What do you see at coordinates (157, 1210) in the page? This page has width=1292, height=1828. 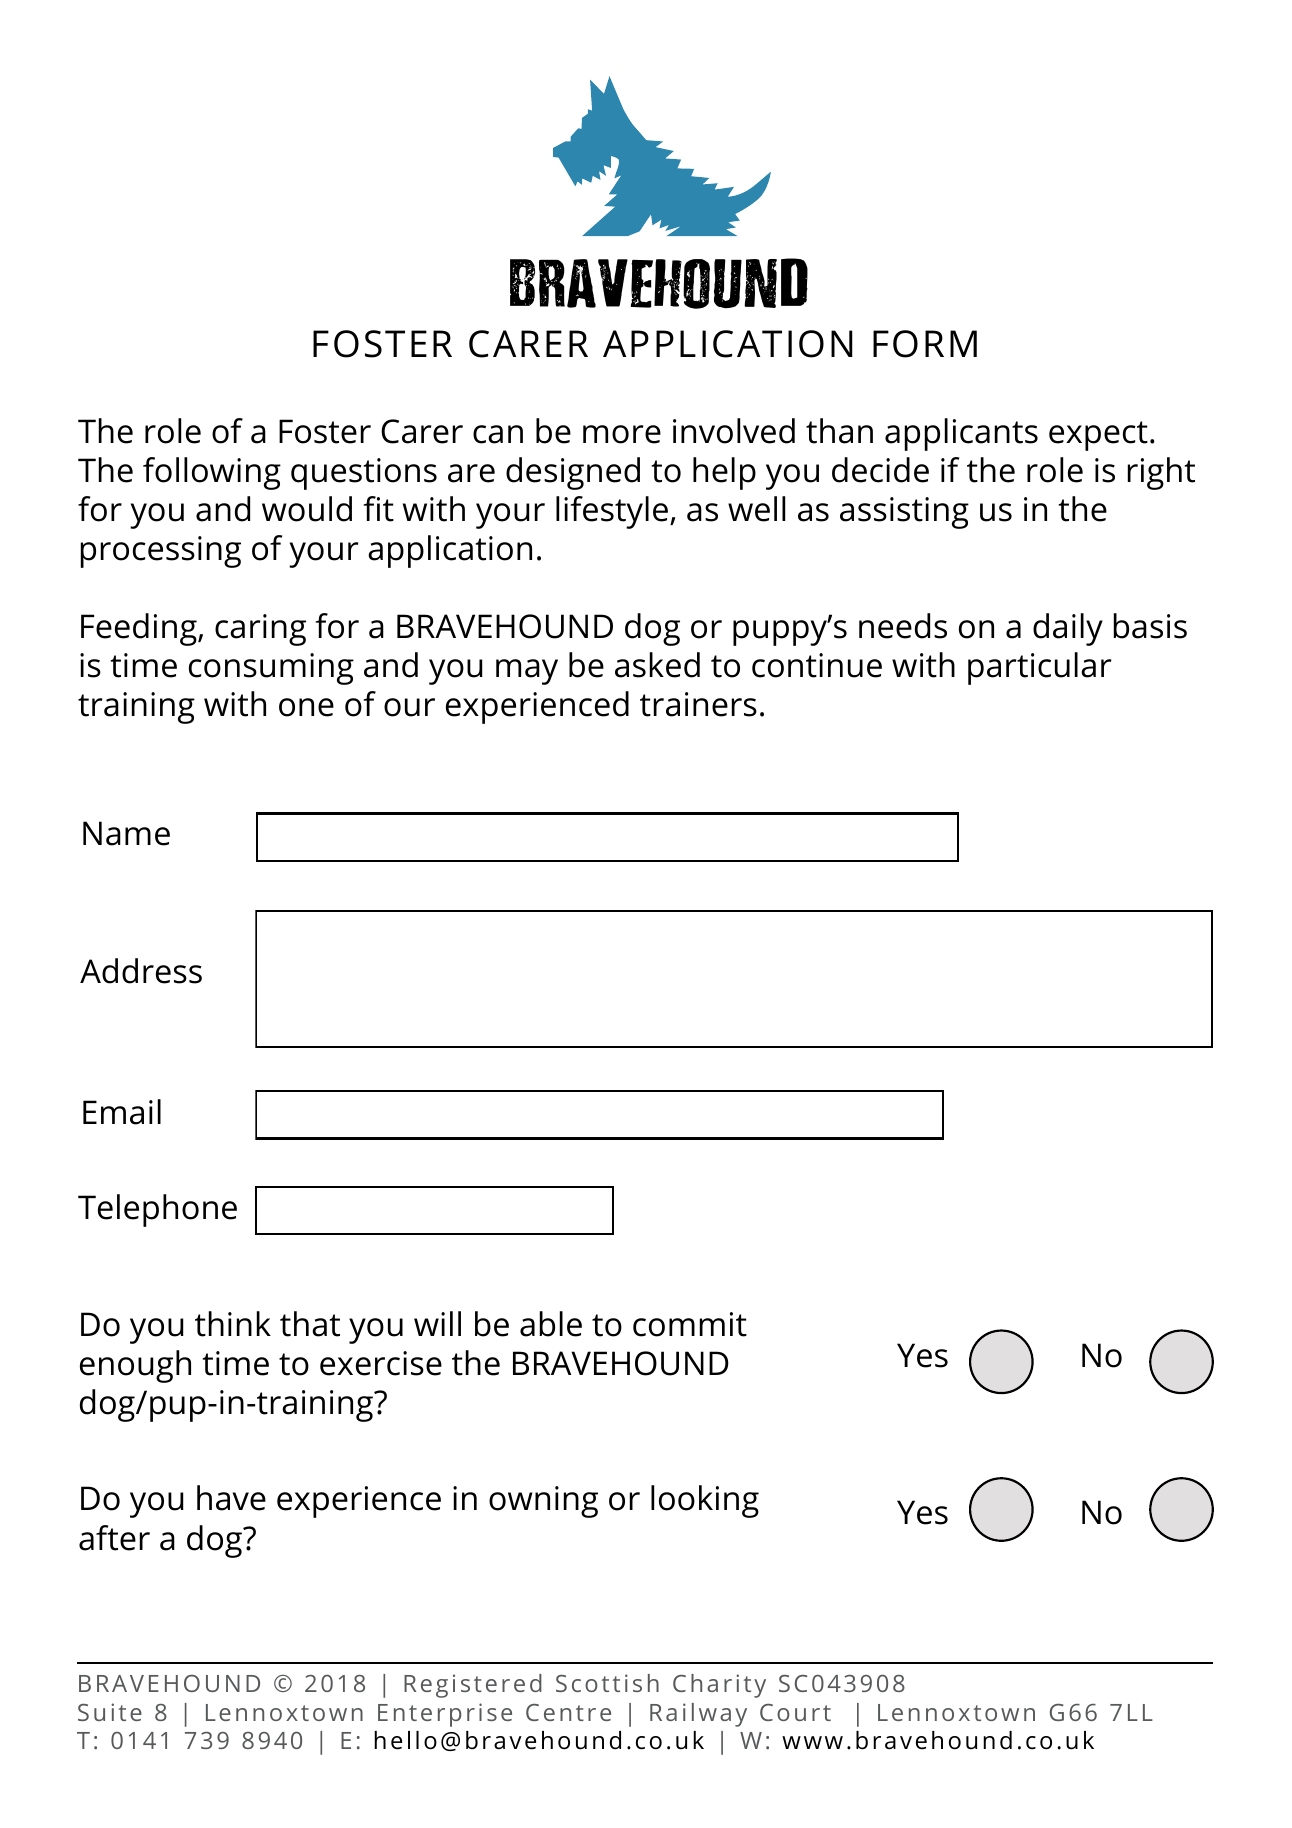 I see `Telephone` at bounding box center [157, 1210].
